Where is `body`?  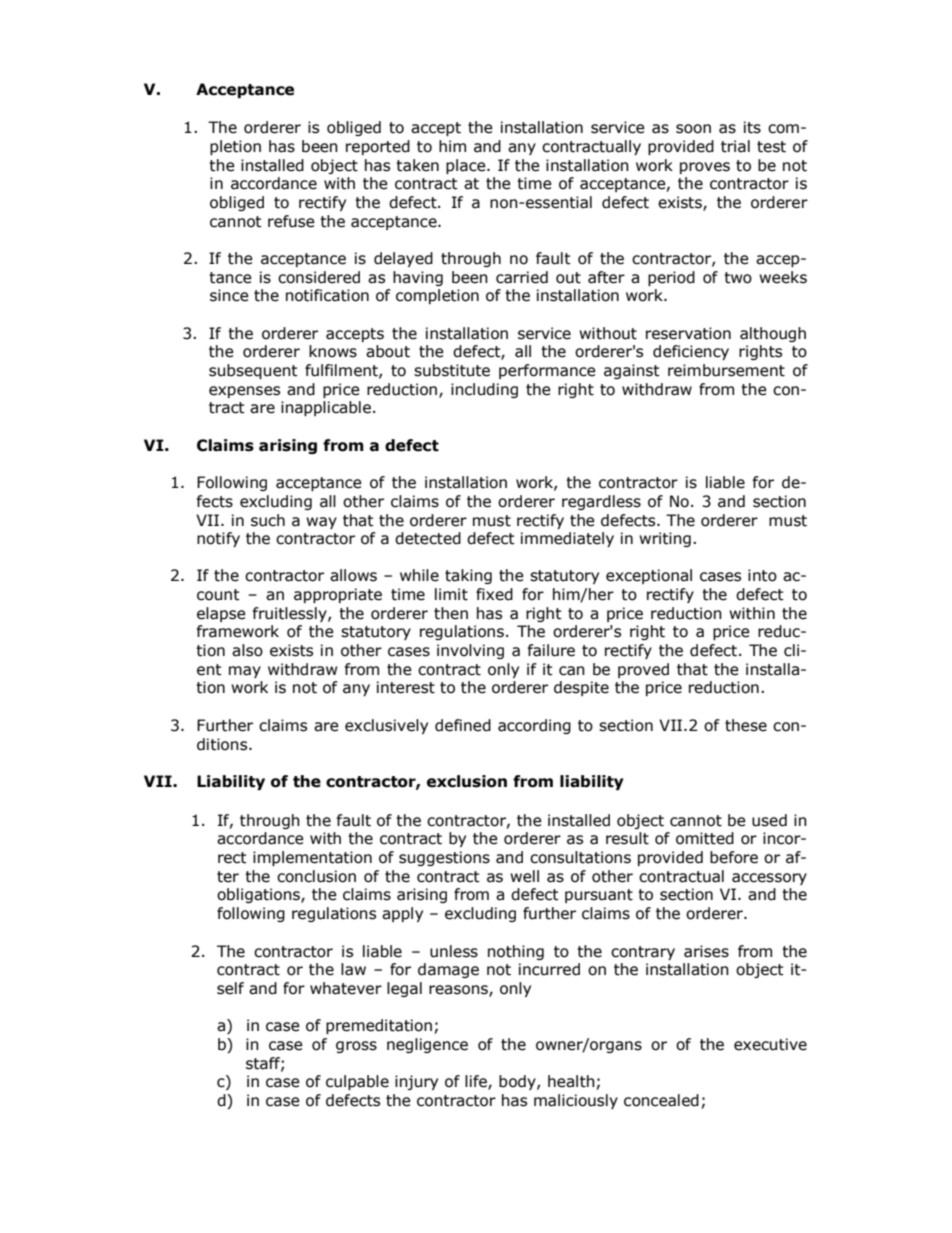
body is located at coordinates (518, 1082).
